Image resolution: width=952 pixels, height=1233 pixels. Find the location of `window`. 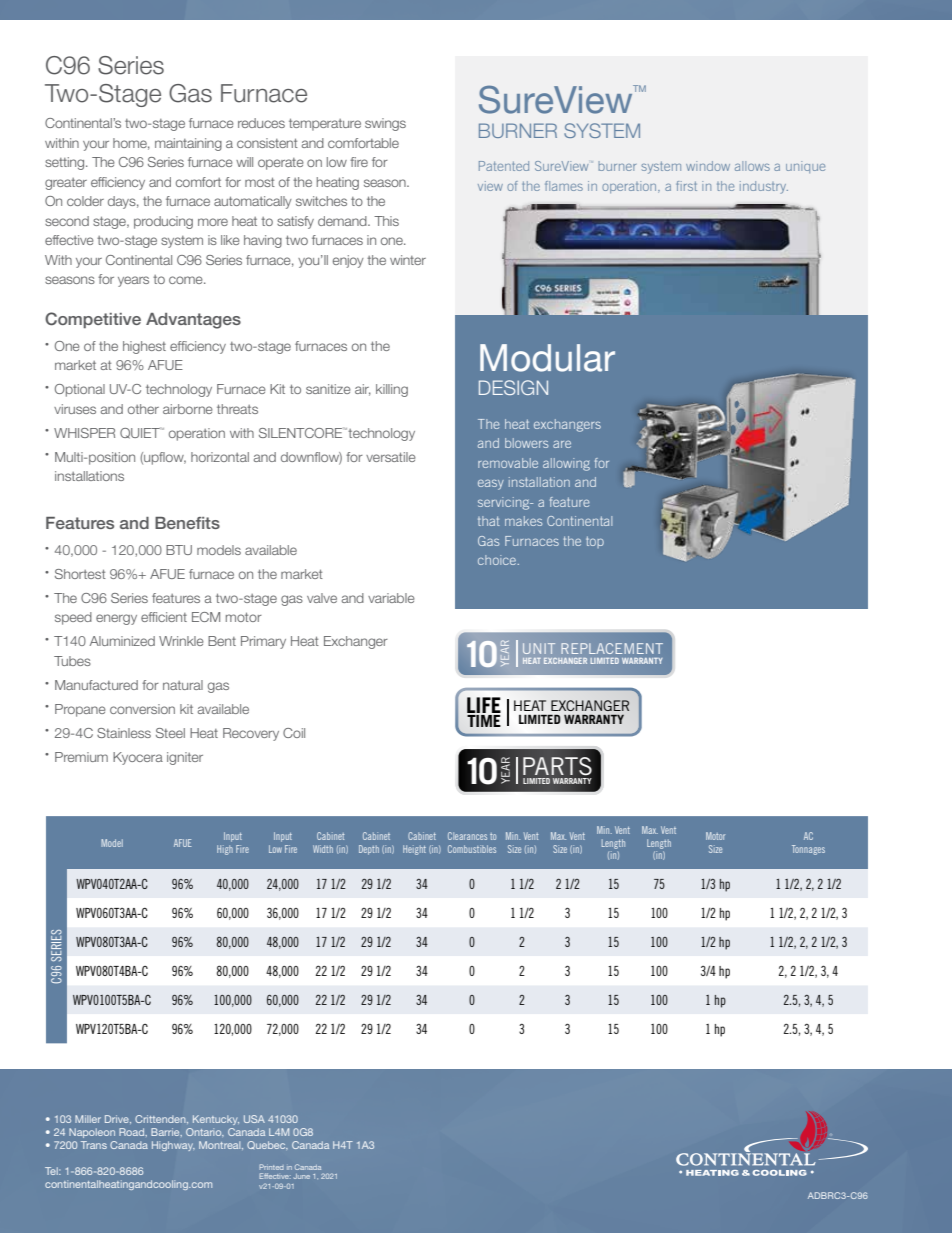

window is located at coordinates (708, 166).
